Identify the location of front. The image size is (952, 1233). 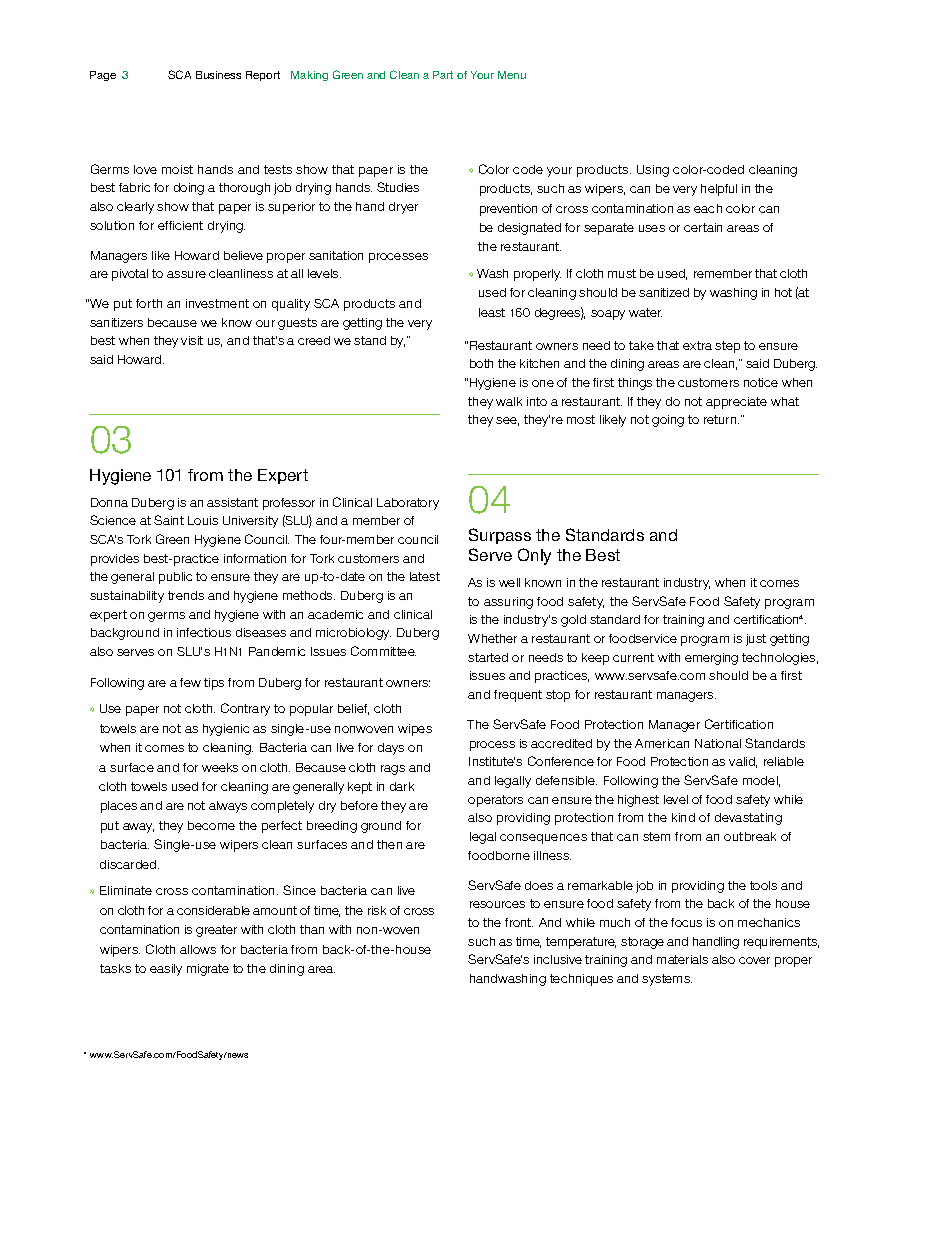
(519, 922).
